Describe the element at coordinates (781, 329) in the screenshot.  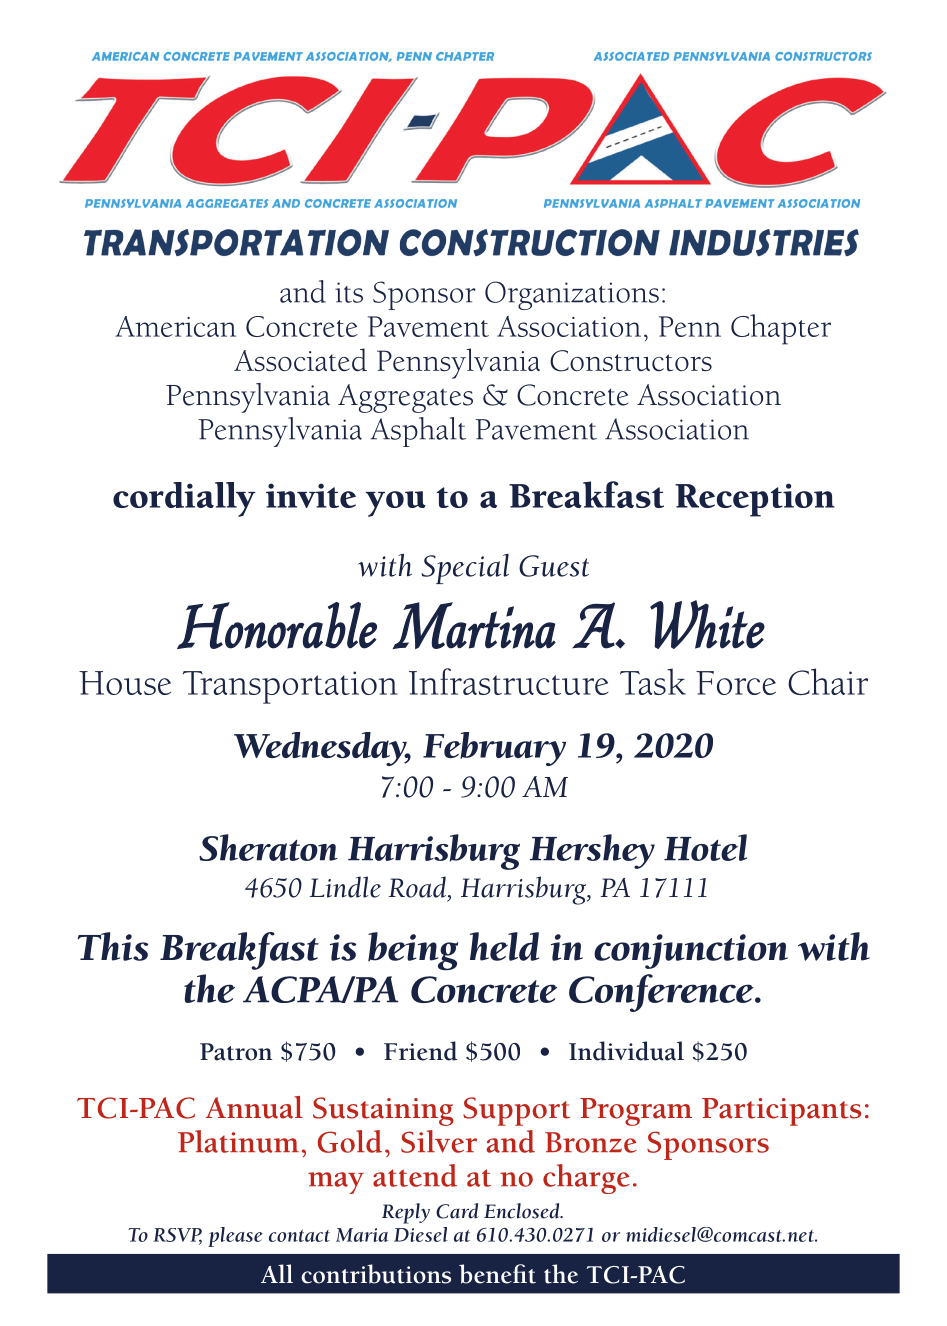
I see `Chapter` at that location.
